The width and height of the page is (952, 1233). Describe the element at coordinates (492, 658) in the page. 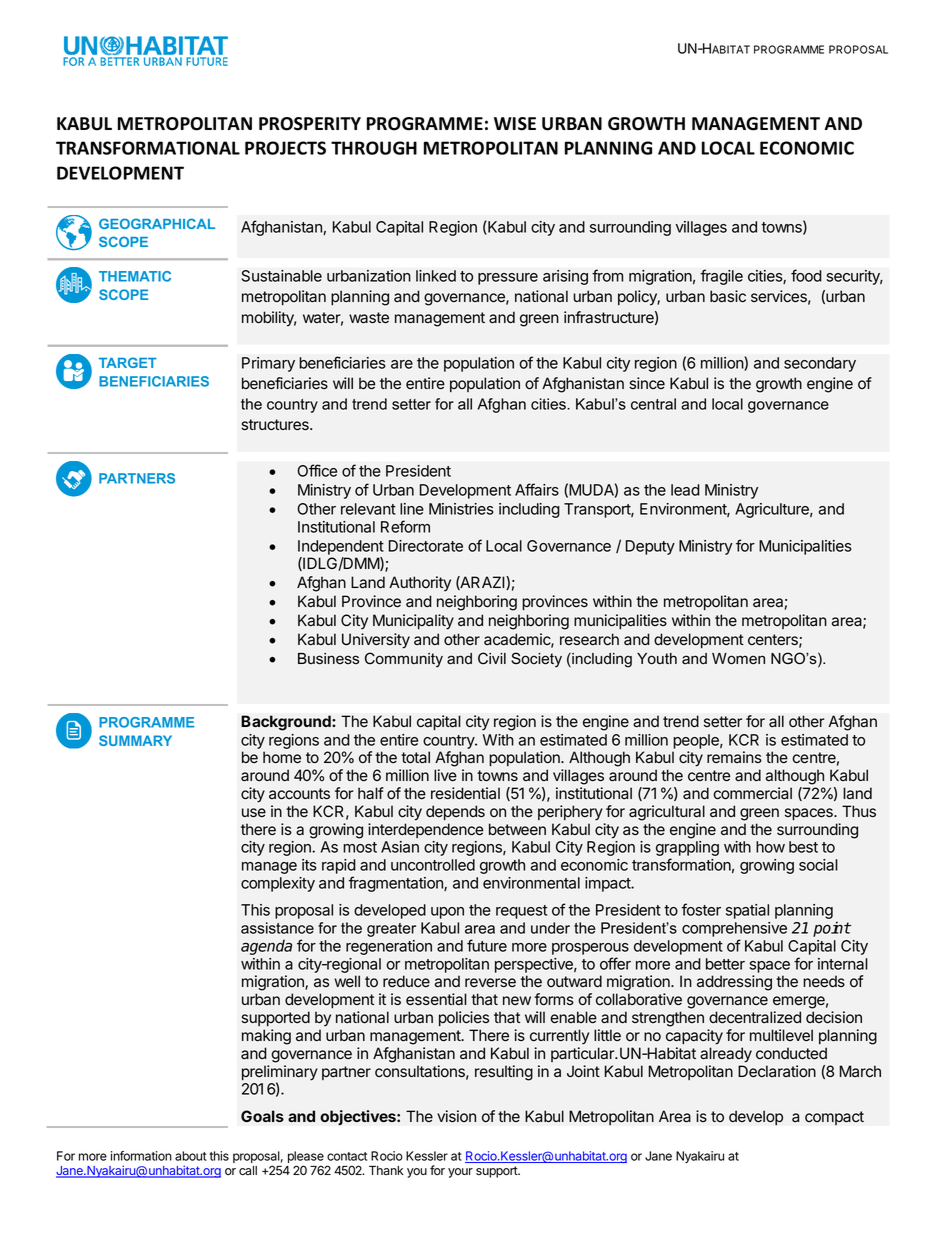

I see `Civil` at that location.
